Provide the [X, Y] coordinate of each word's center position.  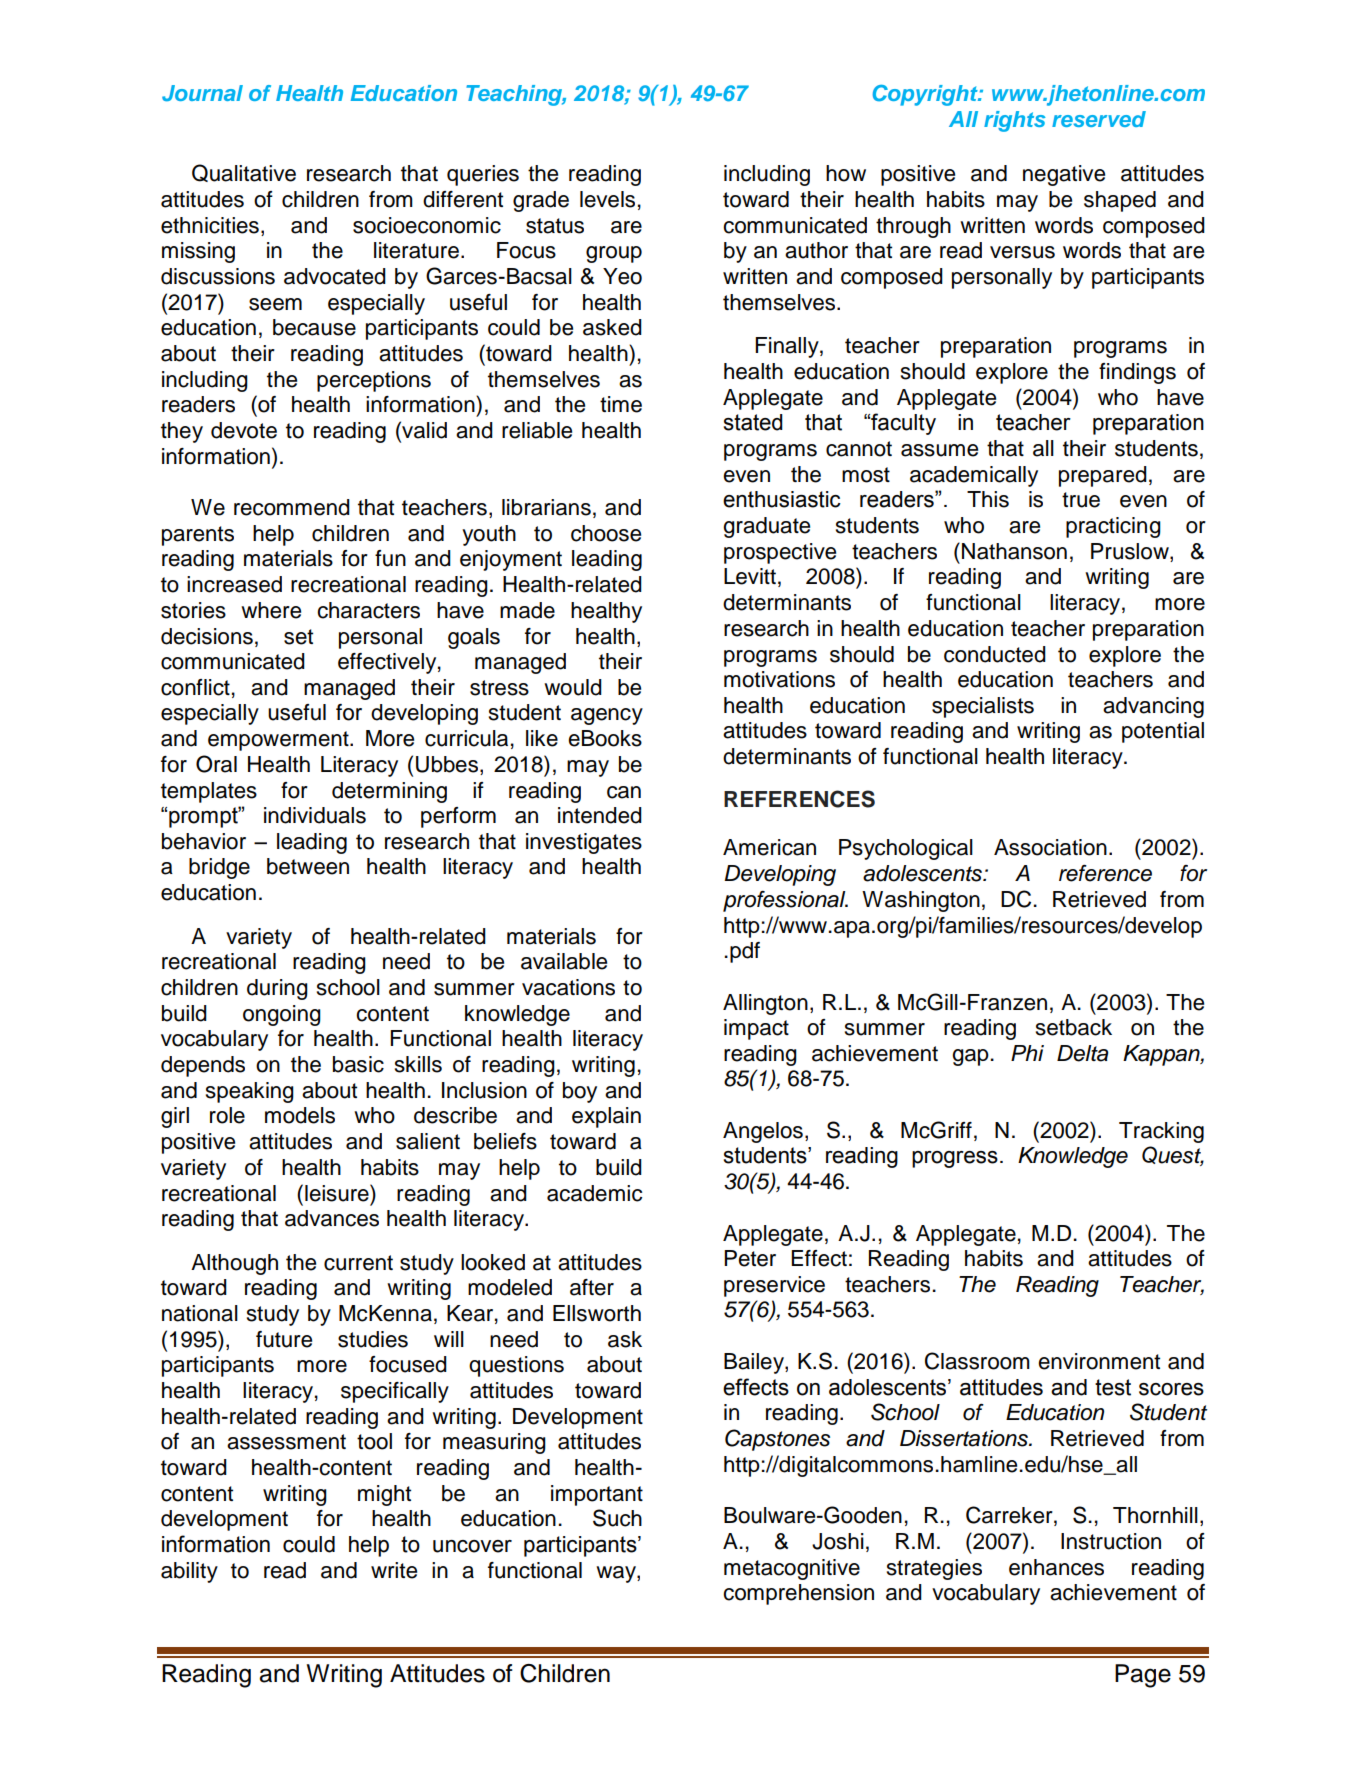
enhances [1056, 1567]
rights [1015, 121]
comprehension [798, 1594]
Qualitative [244, 173]
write [394, 1570]
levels [607, 199]
